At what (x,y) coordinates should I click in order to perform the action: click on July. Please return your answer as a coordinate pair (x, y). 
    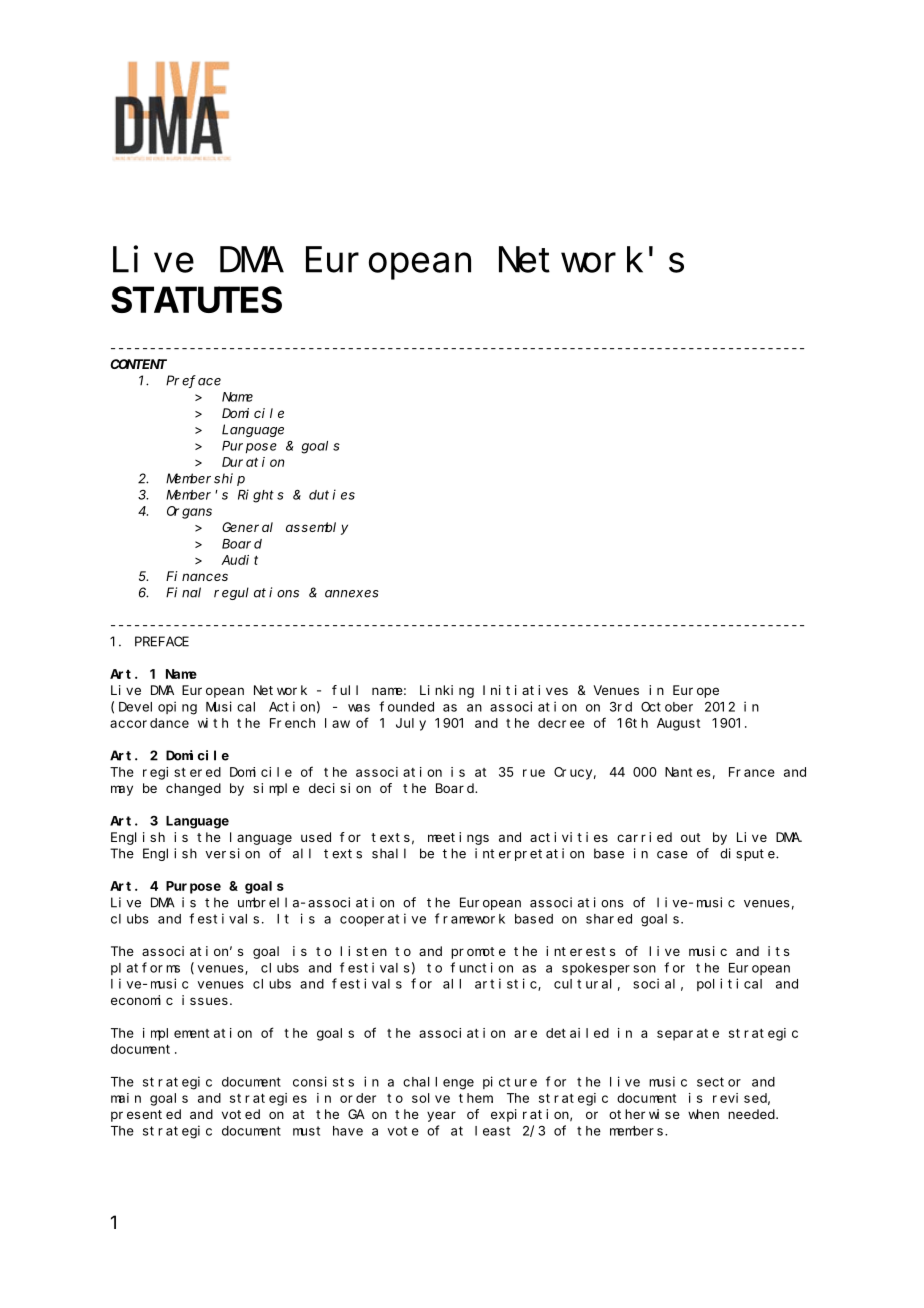
    Looking at the image, I should click on (411, 724).
